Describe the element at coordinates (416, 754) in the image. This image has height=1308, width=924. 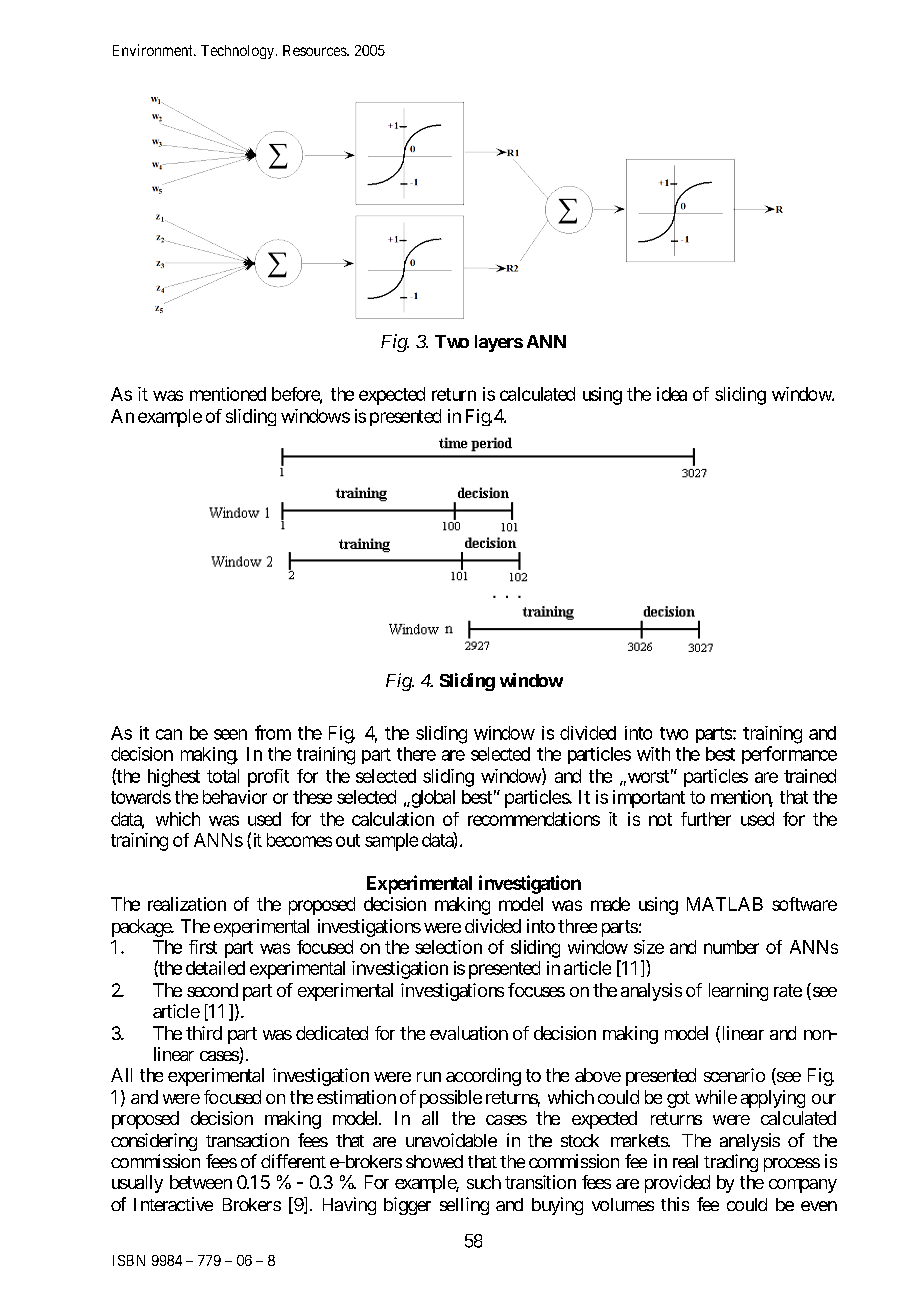
I see `there` at that location.
